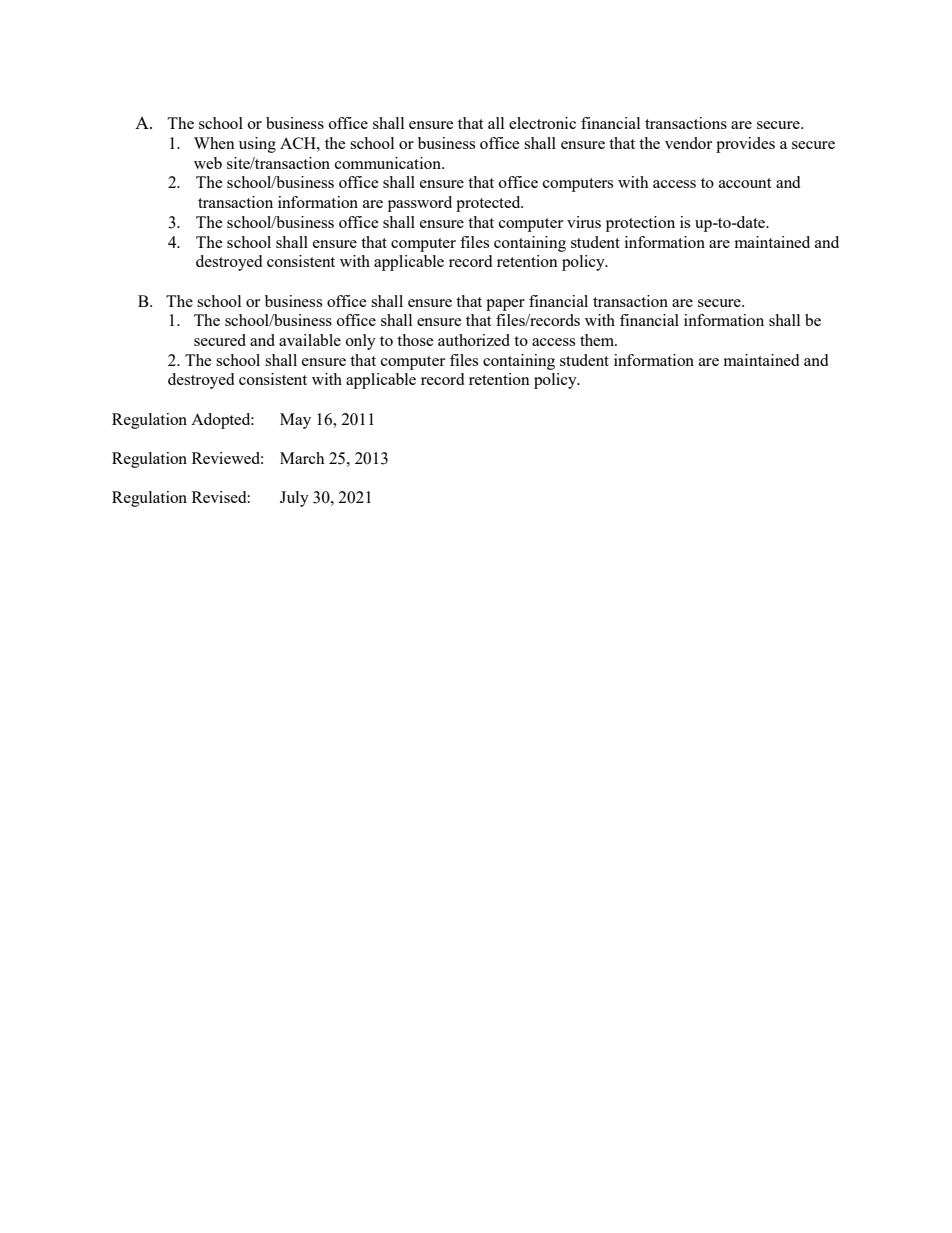 This screenshot has width=952, height=1233. I want to click on them, so click(598, 340).
